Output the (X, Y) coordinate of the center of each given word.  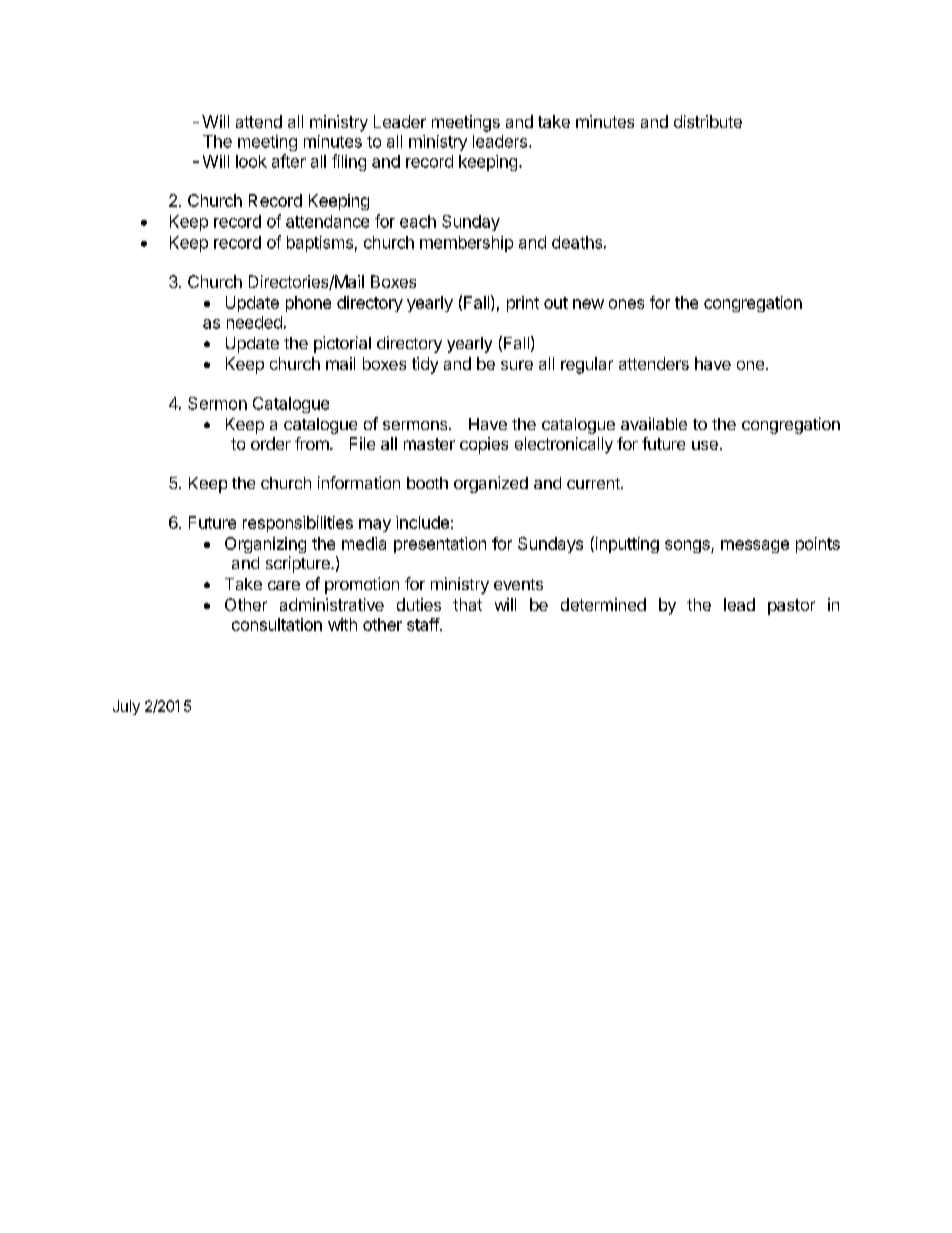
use (705, 445)
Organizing (265, 545)
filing (349, 162)
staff (424, 624)
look (251, 161)
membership (466, 244)
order (271, 443)
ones (626, 304)
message (755, 546)
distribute (708, 121)
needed (254, 322)
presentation (440, 545)
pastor (791, 607)
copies (484, 445)
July (126, 707)
